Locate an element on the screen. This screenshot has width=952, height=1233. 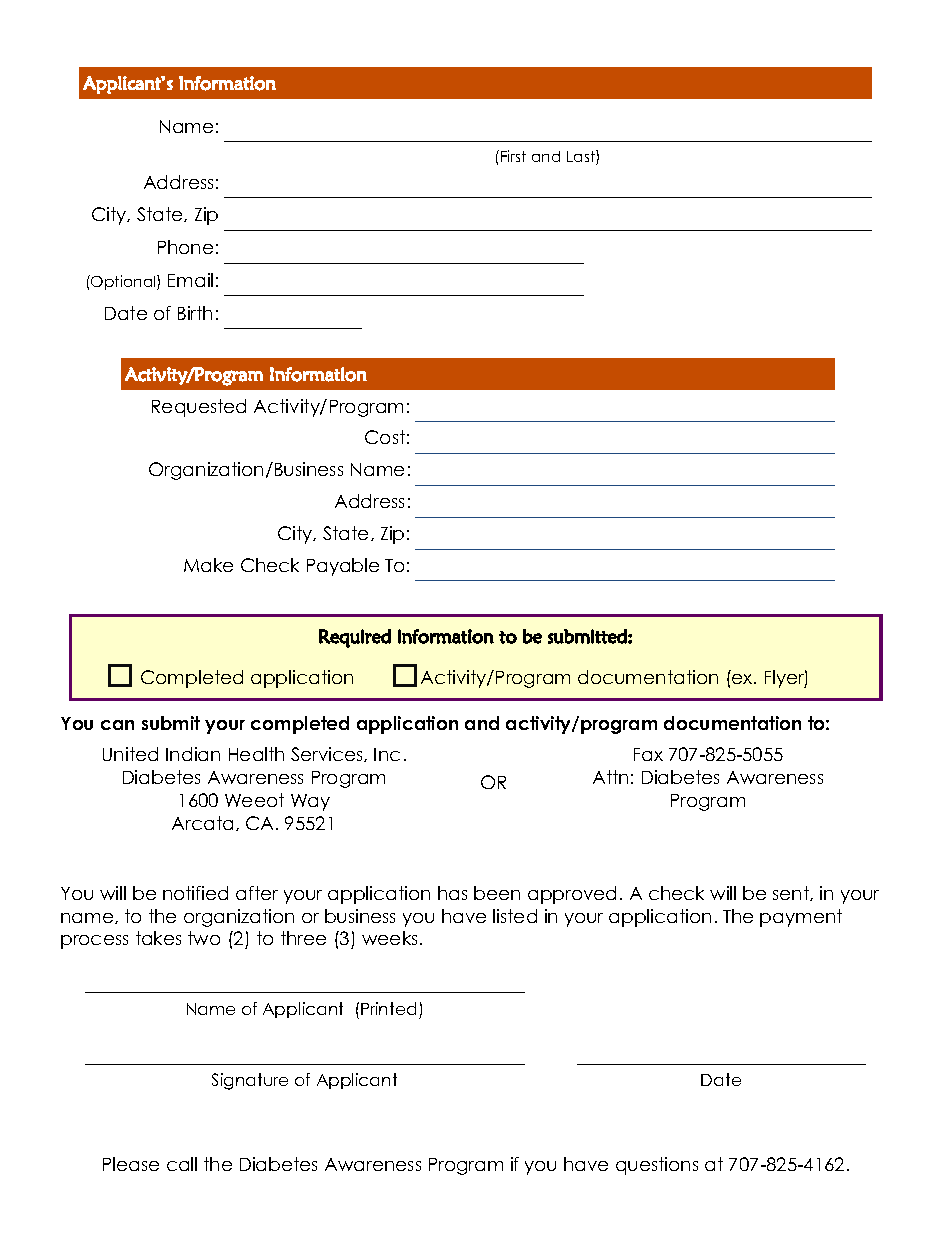
Fax is located at coordinates (648, 754).
